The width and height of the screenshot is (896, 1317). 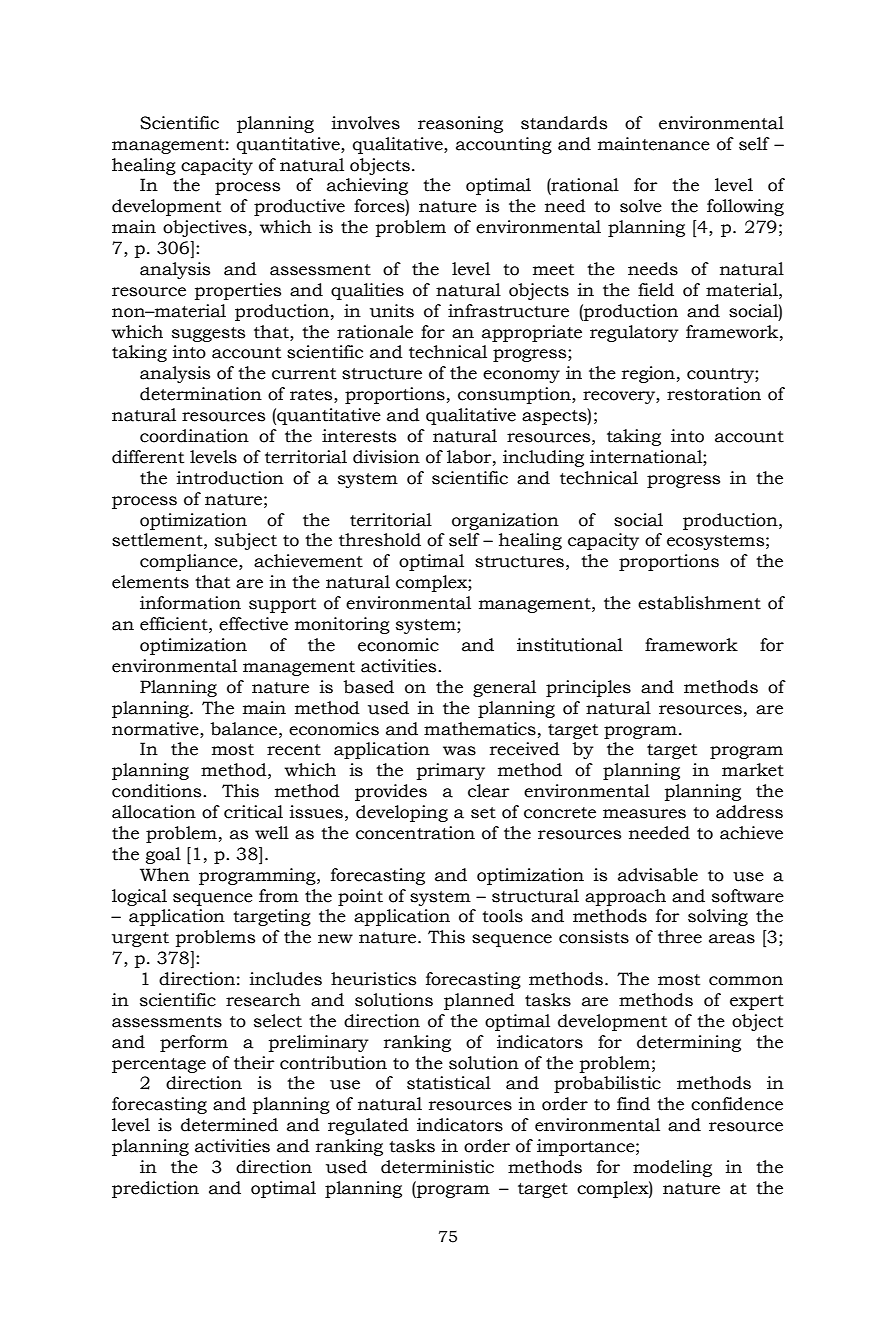 What do you see at coordinates (415, 833) in the screenshot?
I see `concentration` at bounding box center [415, 833].
